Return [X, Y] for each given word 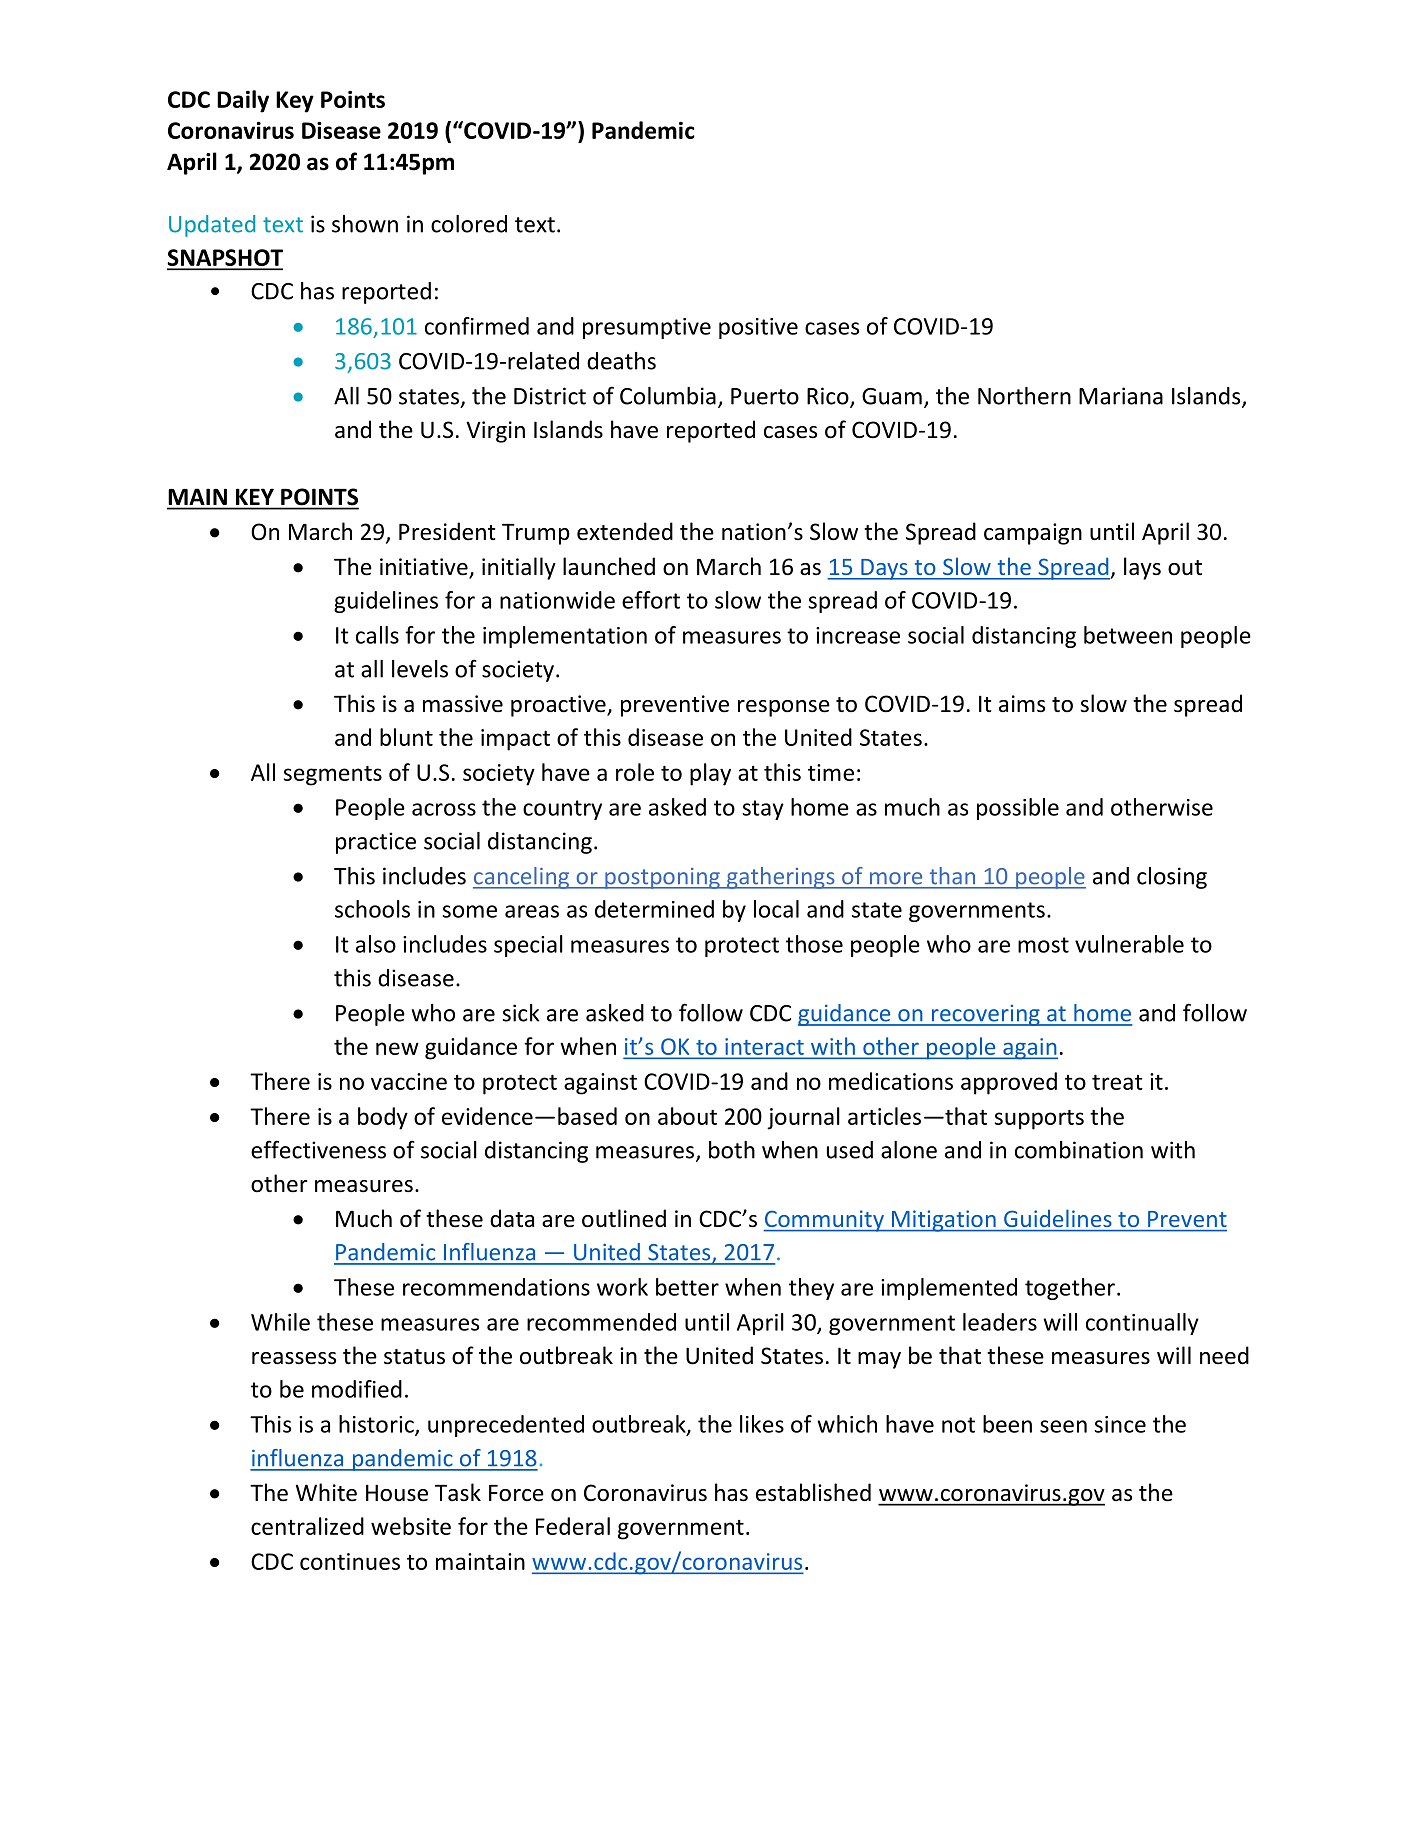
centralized [307, 1526]
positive [758, 328]
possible [1018, 809]
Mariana [1121, 396]
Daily [243, 101]
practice [376, 843]
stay [763, 810]
